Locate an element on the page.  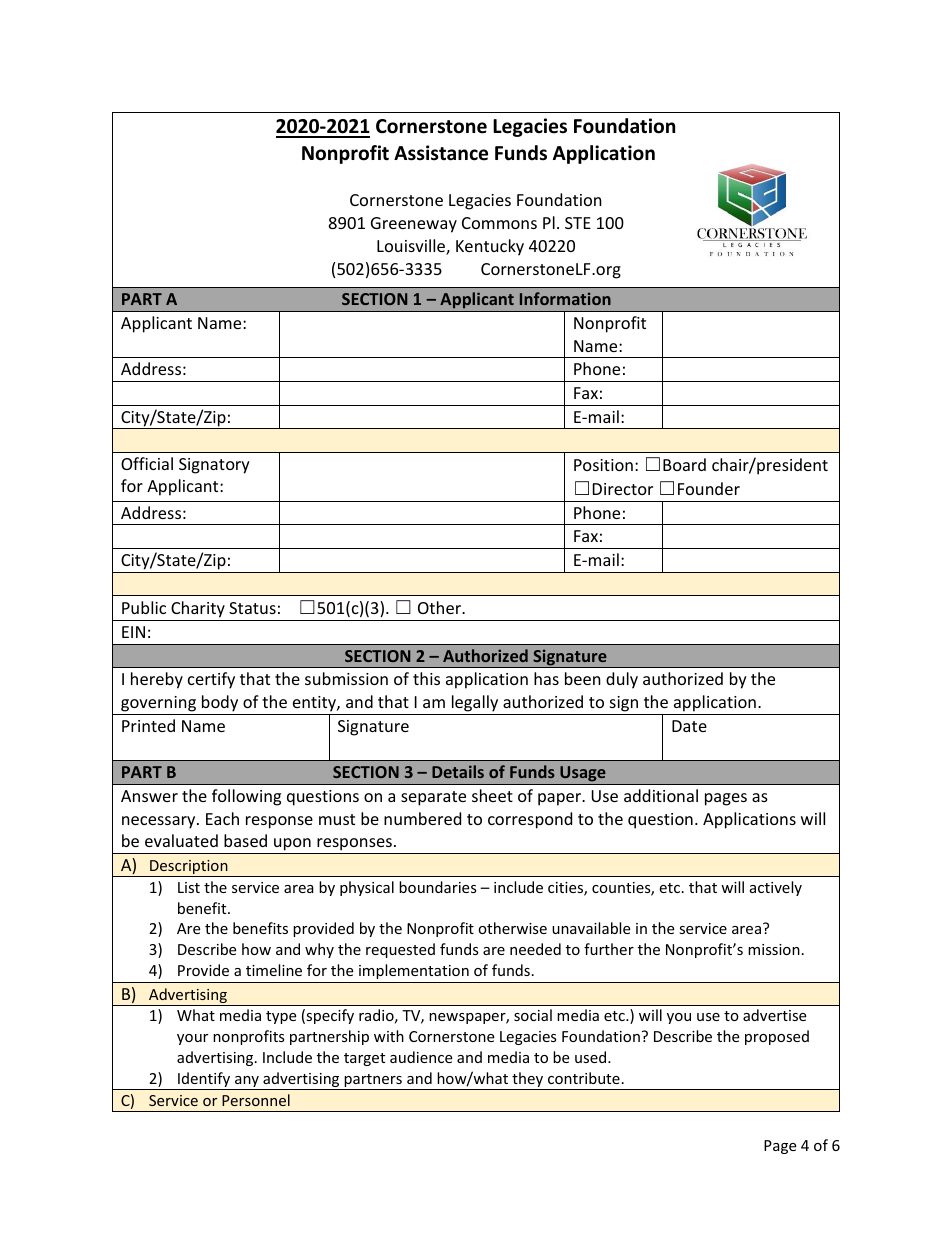
Identify is located at coordinates (204, 1081).
